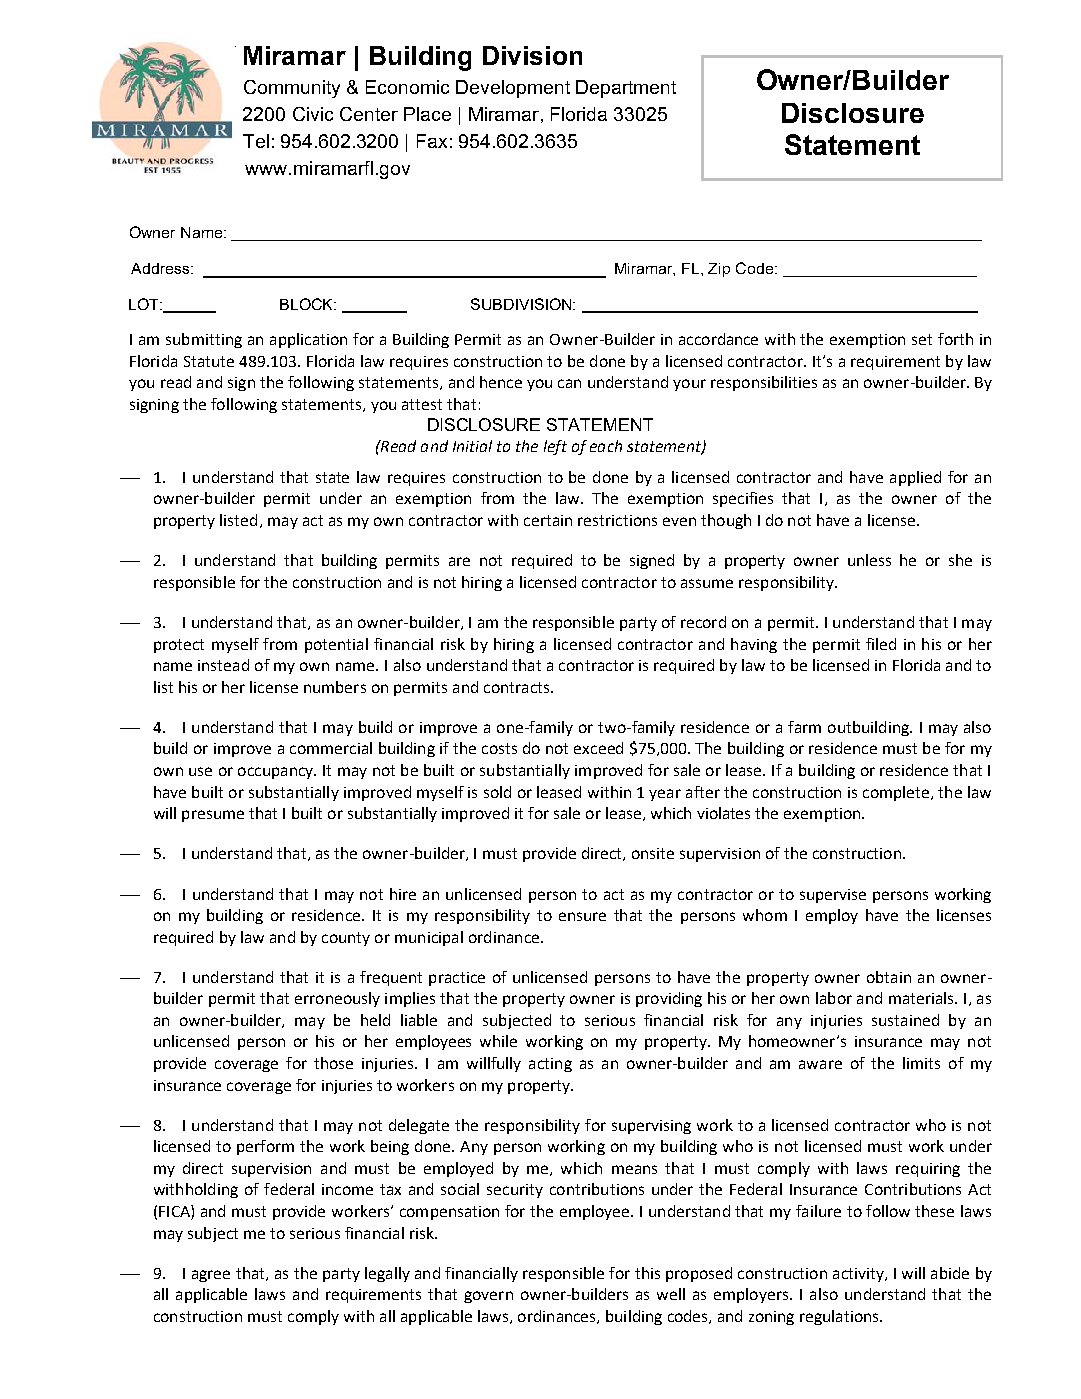  Describe the element at coordinates (209, 361) in the screenshot. I see `Statute` at that location.
